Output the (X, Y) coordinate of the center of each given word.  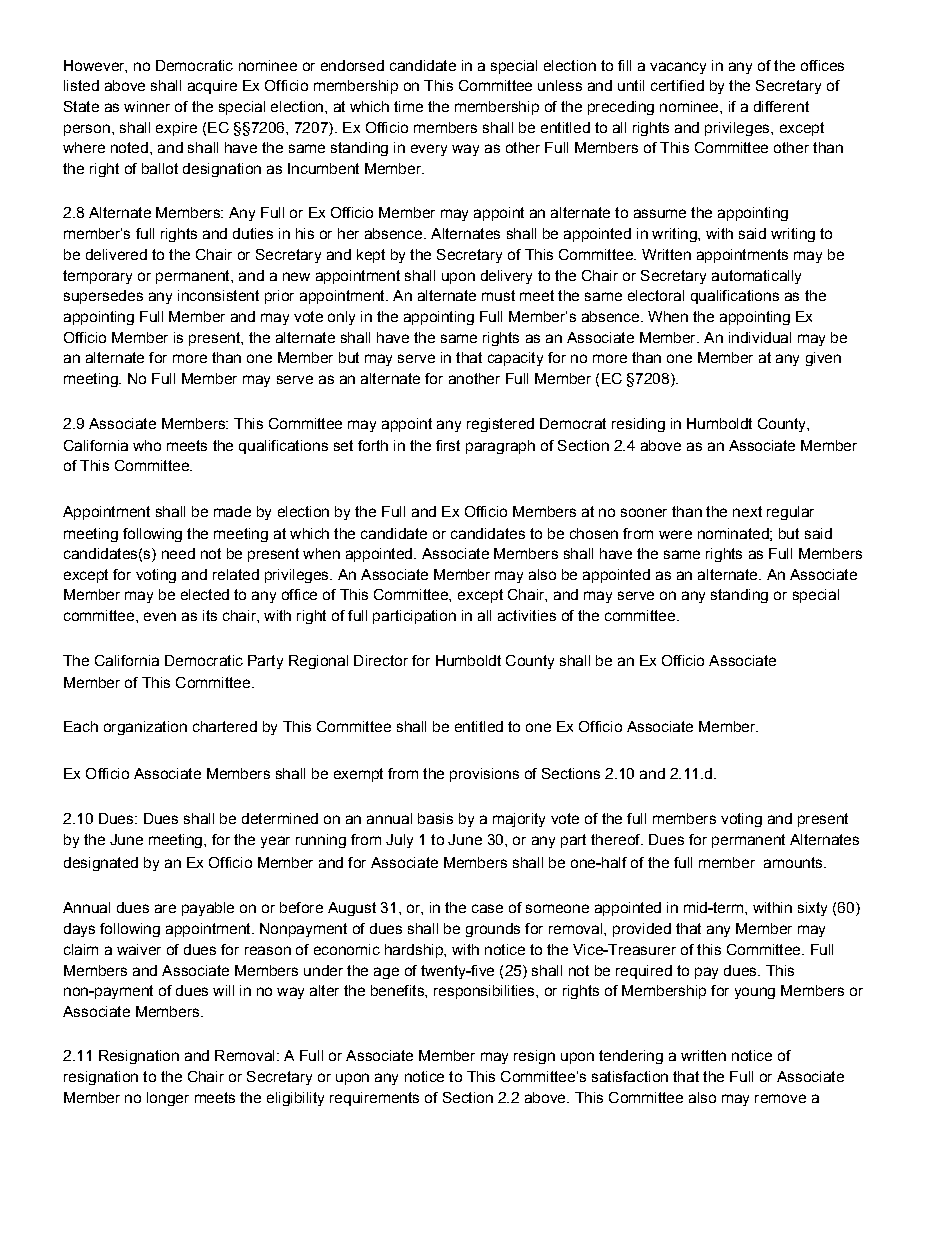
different (781, 106)
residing (638, 425)
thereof (617, 839)
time (408, 106)
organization (145, 728)
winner (147, 106)
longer (168, 1099)
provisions (484, 775)
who (147, 445)
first (448, 445)
